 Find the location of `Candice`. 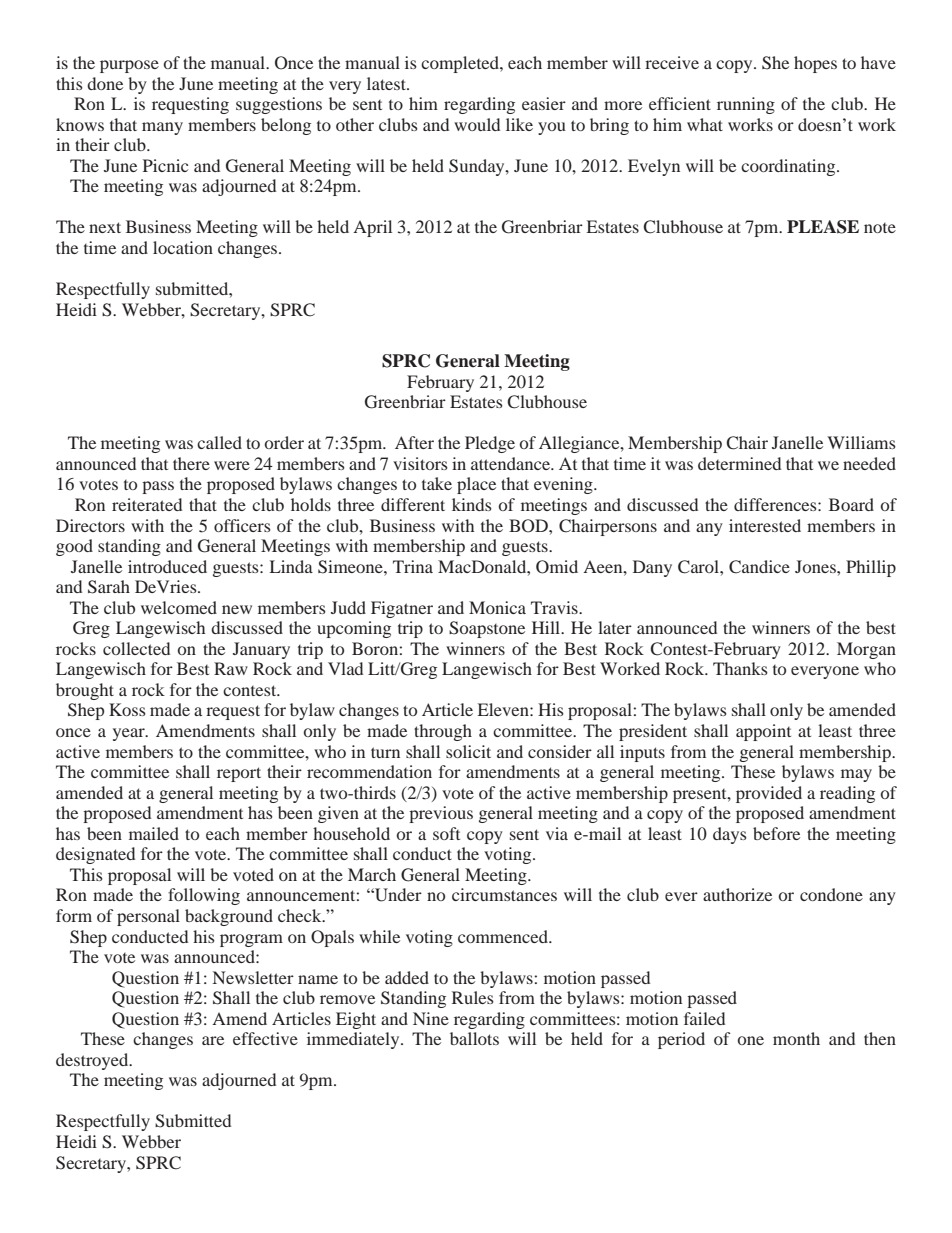

Candice is located at coordinates (759, 567).
